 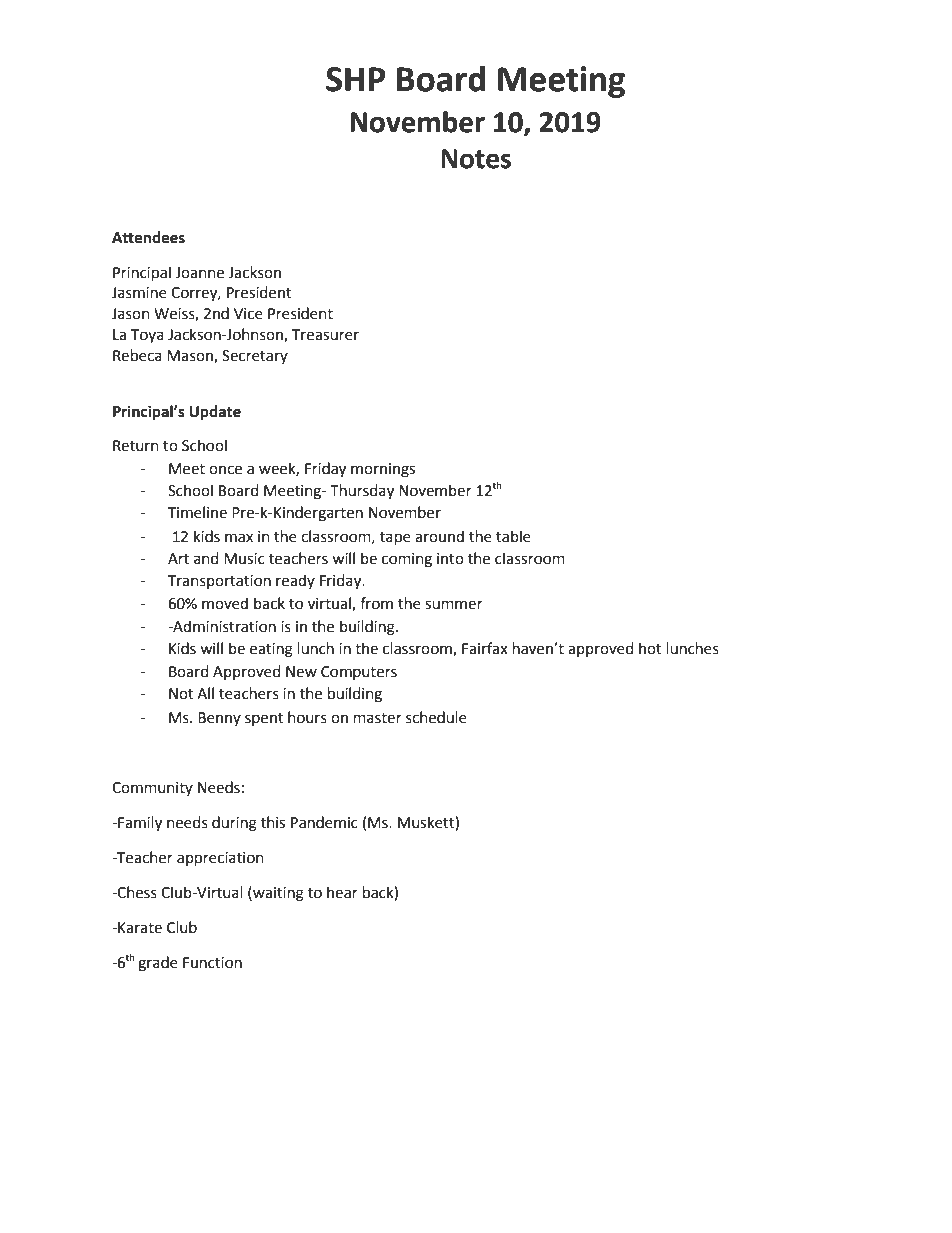 What do you see at coordinates (197, 512) in the image?
I see `Timeline` at bounding box center [197, 512].
